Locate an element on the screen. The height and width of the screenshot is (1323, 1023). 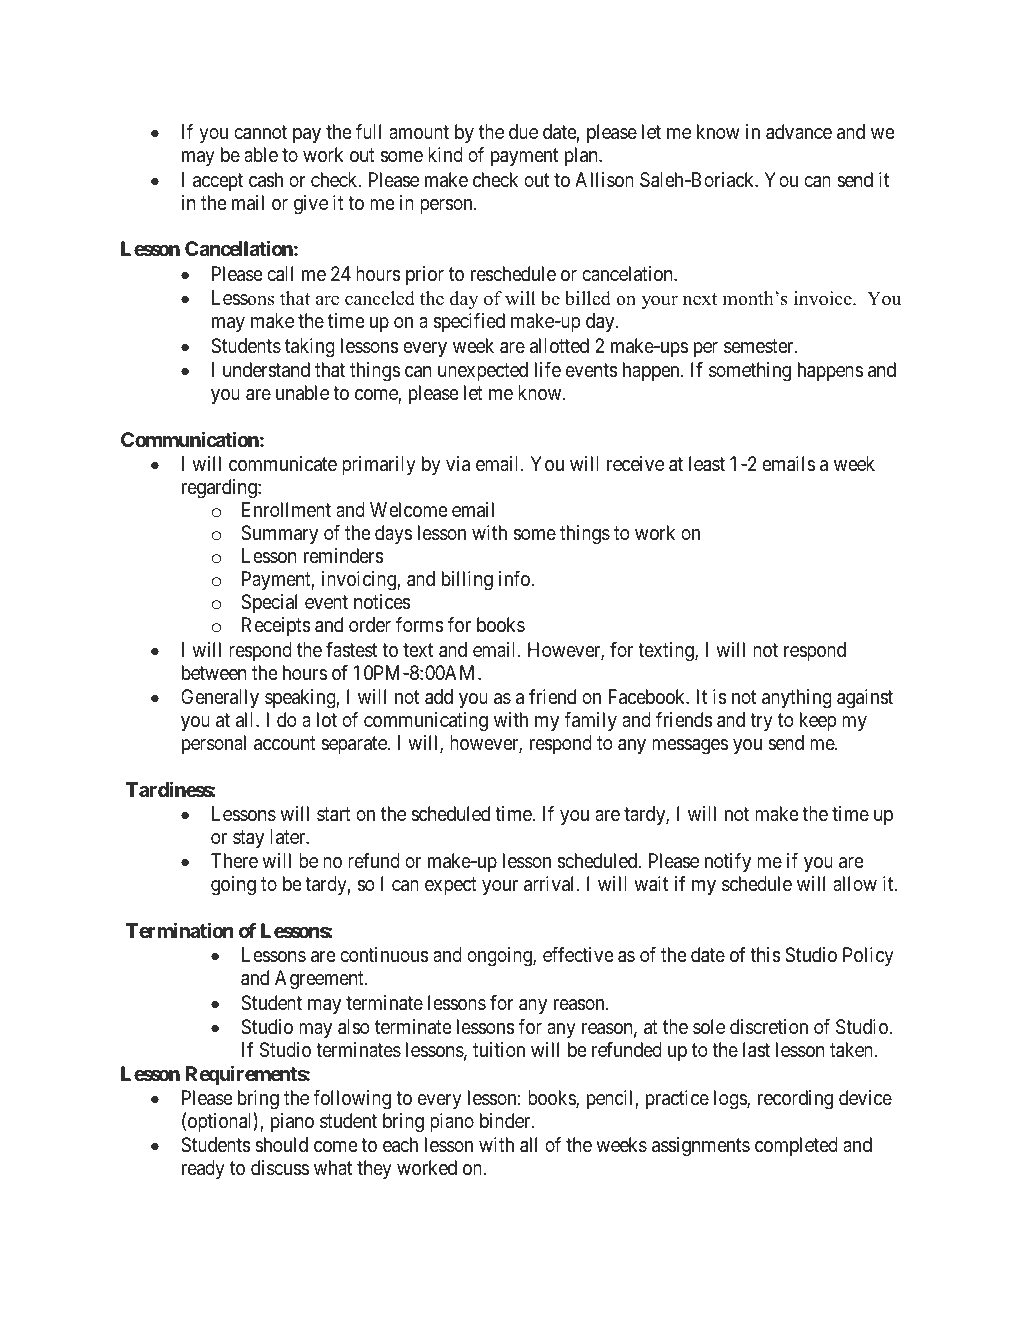
anything is located at coordinates (797, 699).
